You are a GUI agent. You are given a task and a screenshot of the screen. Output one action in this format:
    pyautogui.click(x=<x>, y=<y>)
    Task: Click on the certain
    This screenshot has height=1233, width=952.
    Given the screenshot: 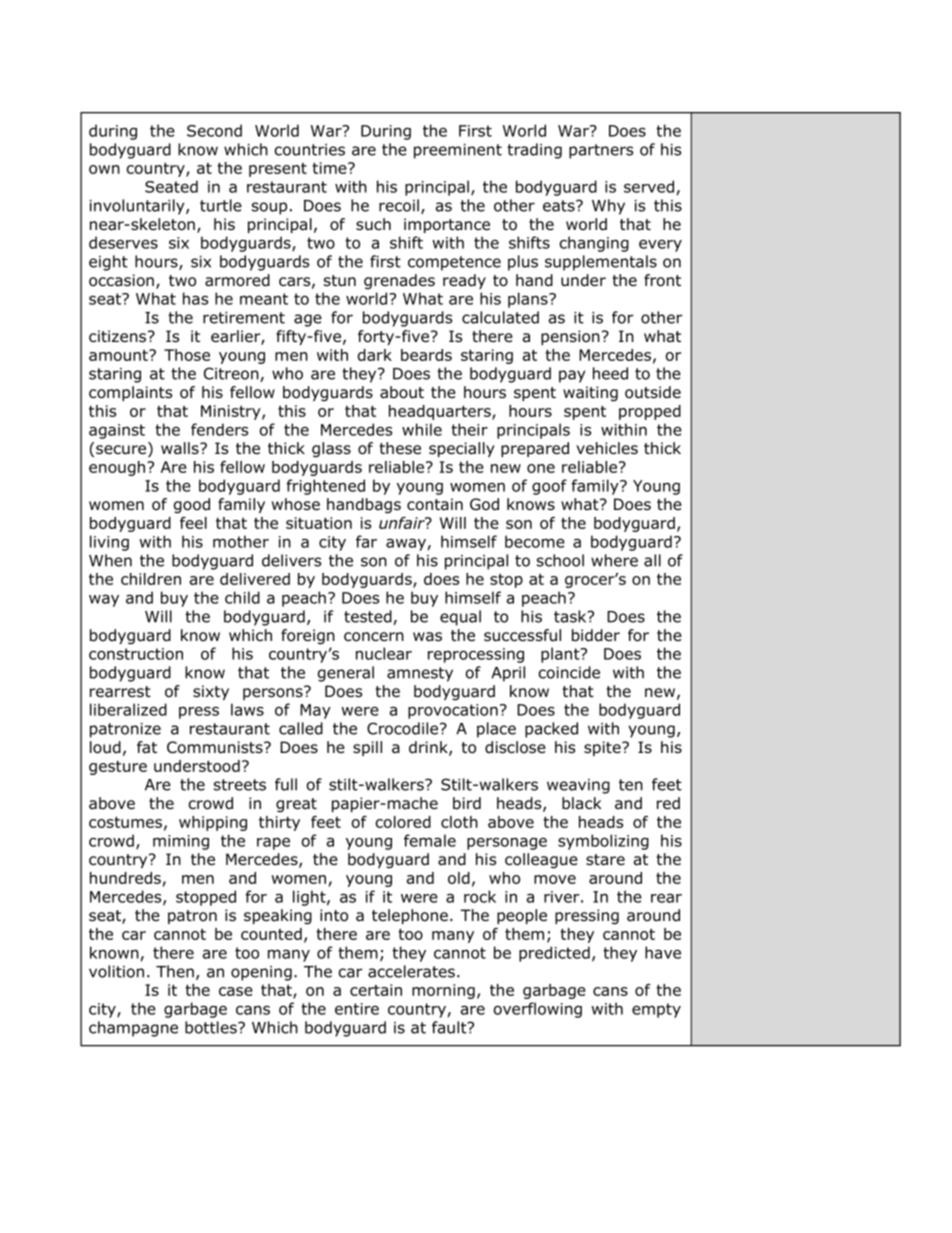 What is the action you would take?
    pyautogui.click(x=376, y=990)
